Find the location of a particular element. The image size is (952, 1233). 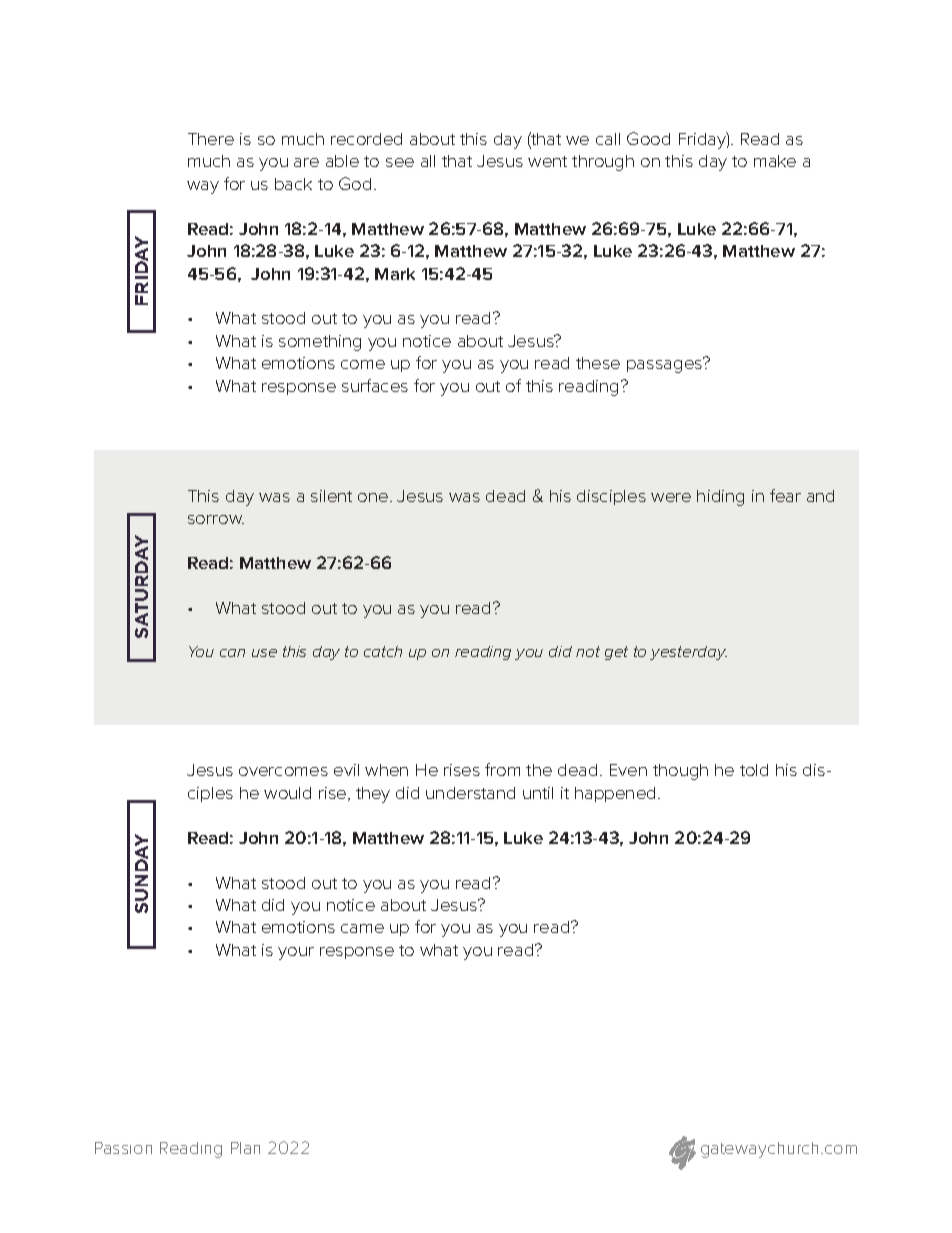

would is located at coordinates (287, 793).
